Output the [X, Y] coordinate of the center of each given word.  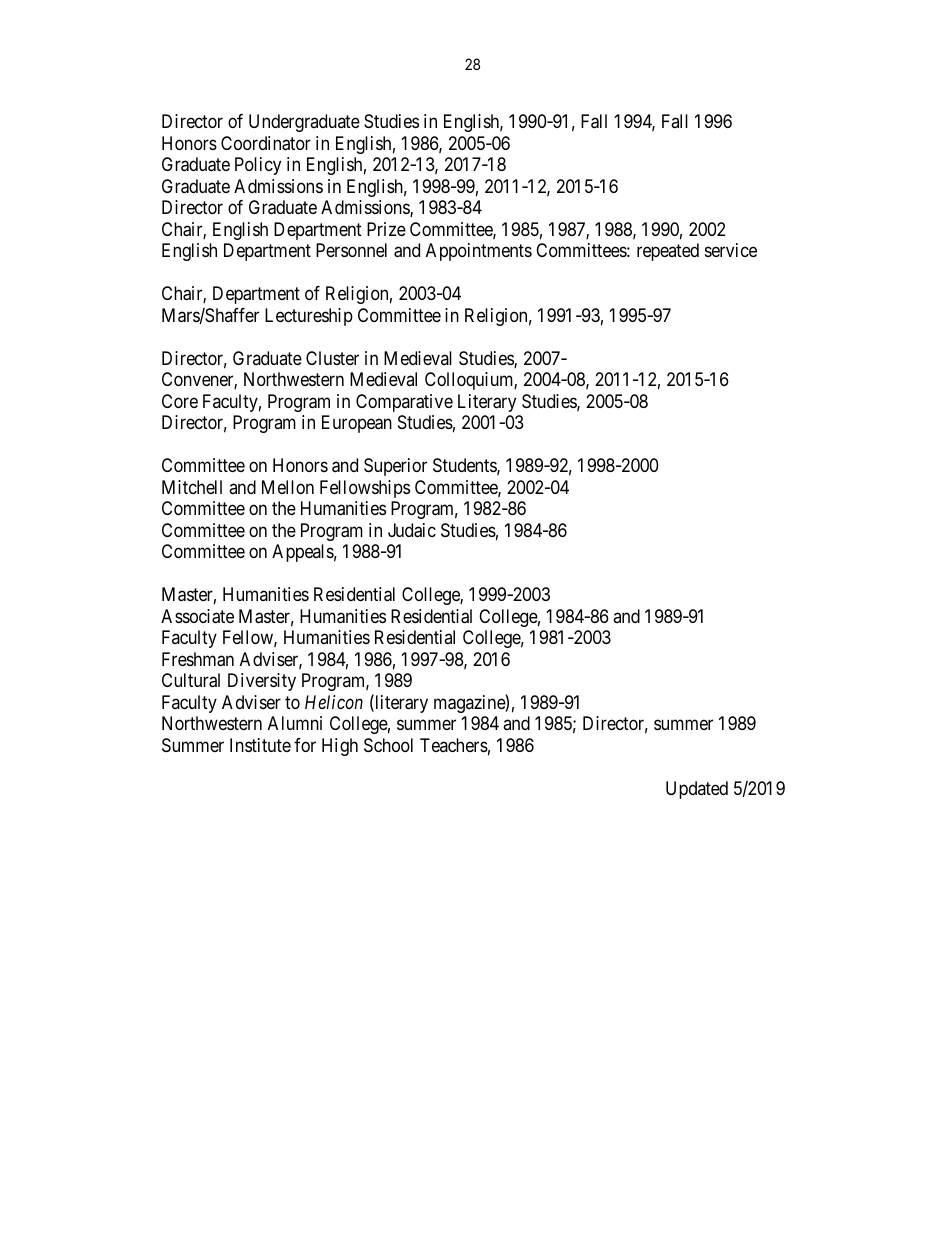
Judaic [412, 530]
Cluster [332, 358]
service [731, 250]
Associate [197, 616]
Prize [386, 229]
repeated [668, 252]
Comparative [404, 403]
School [388, 745]
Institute [260, 745]
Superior [395, 467]
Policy [258, 166]
